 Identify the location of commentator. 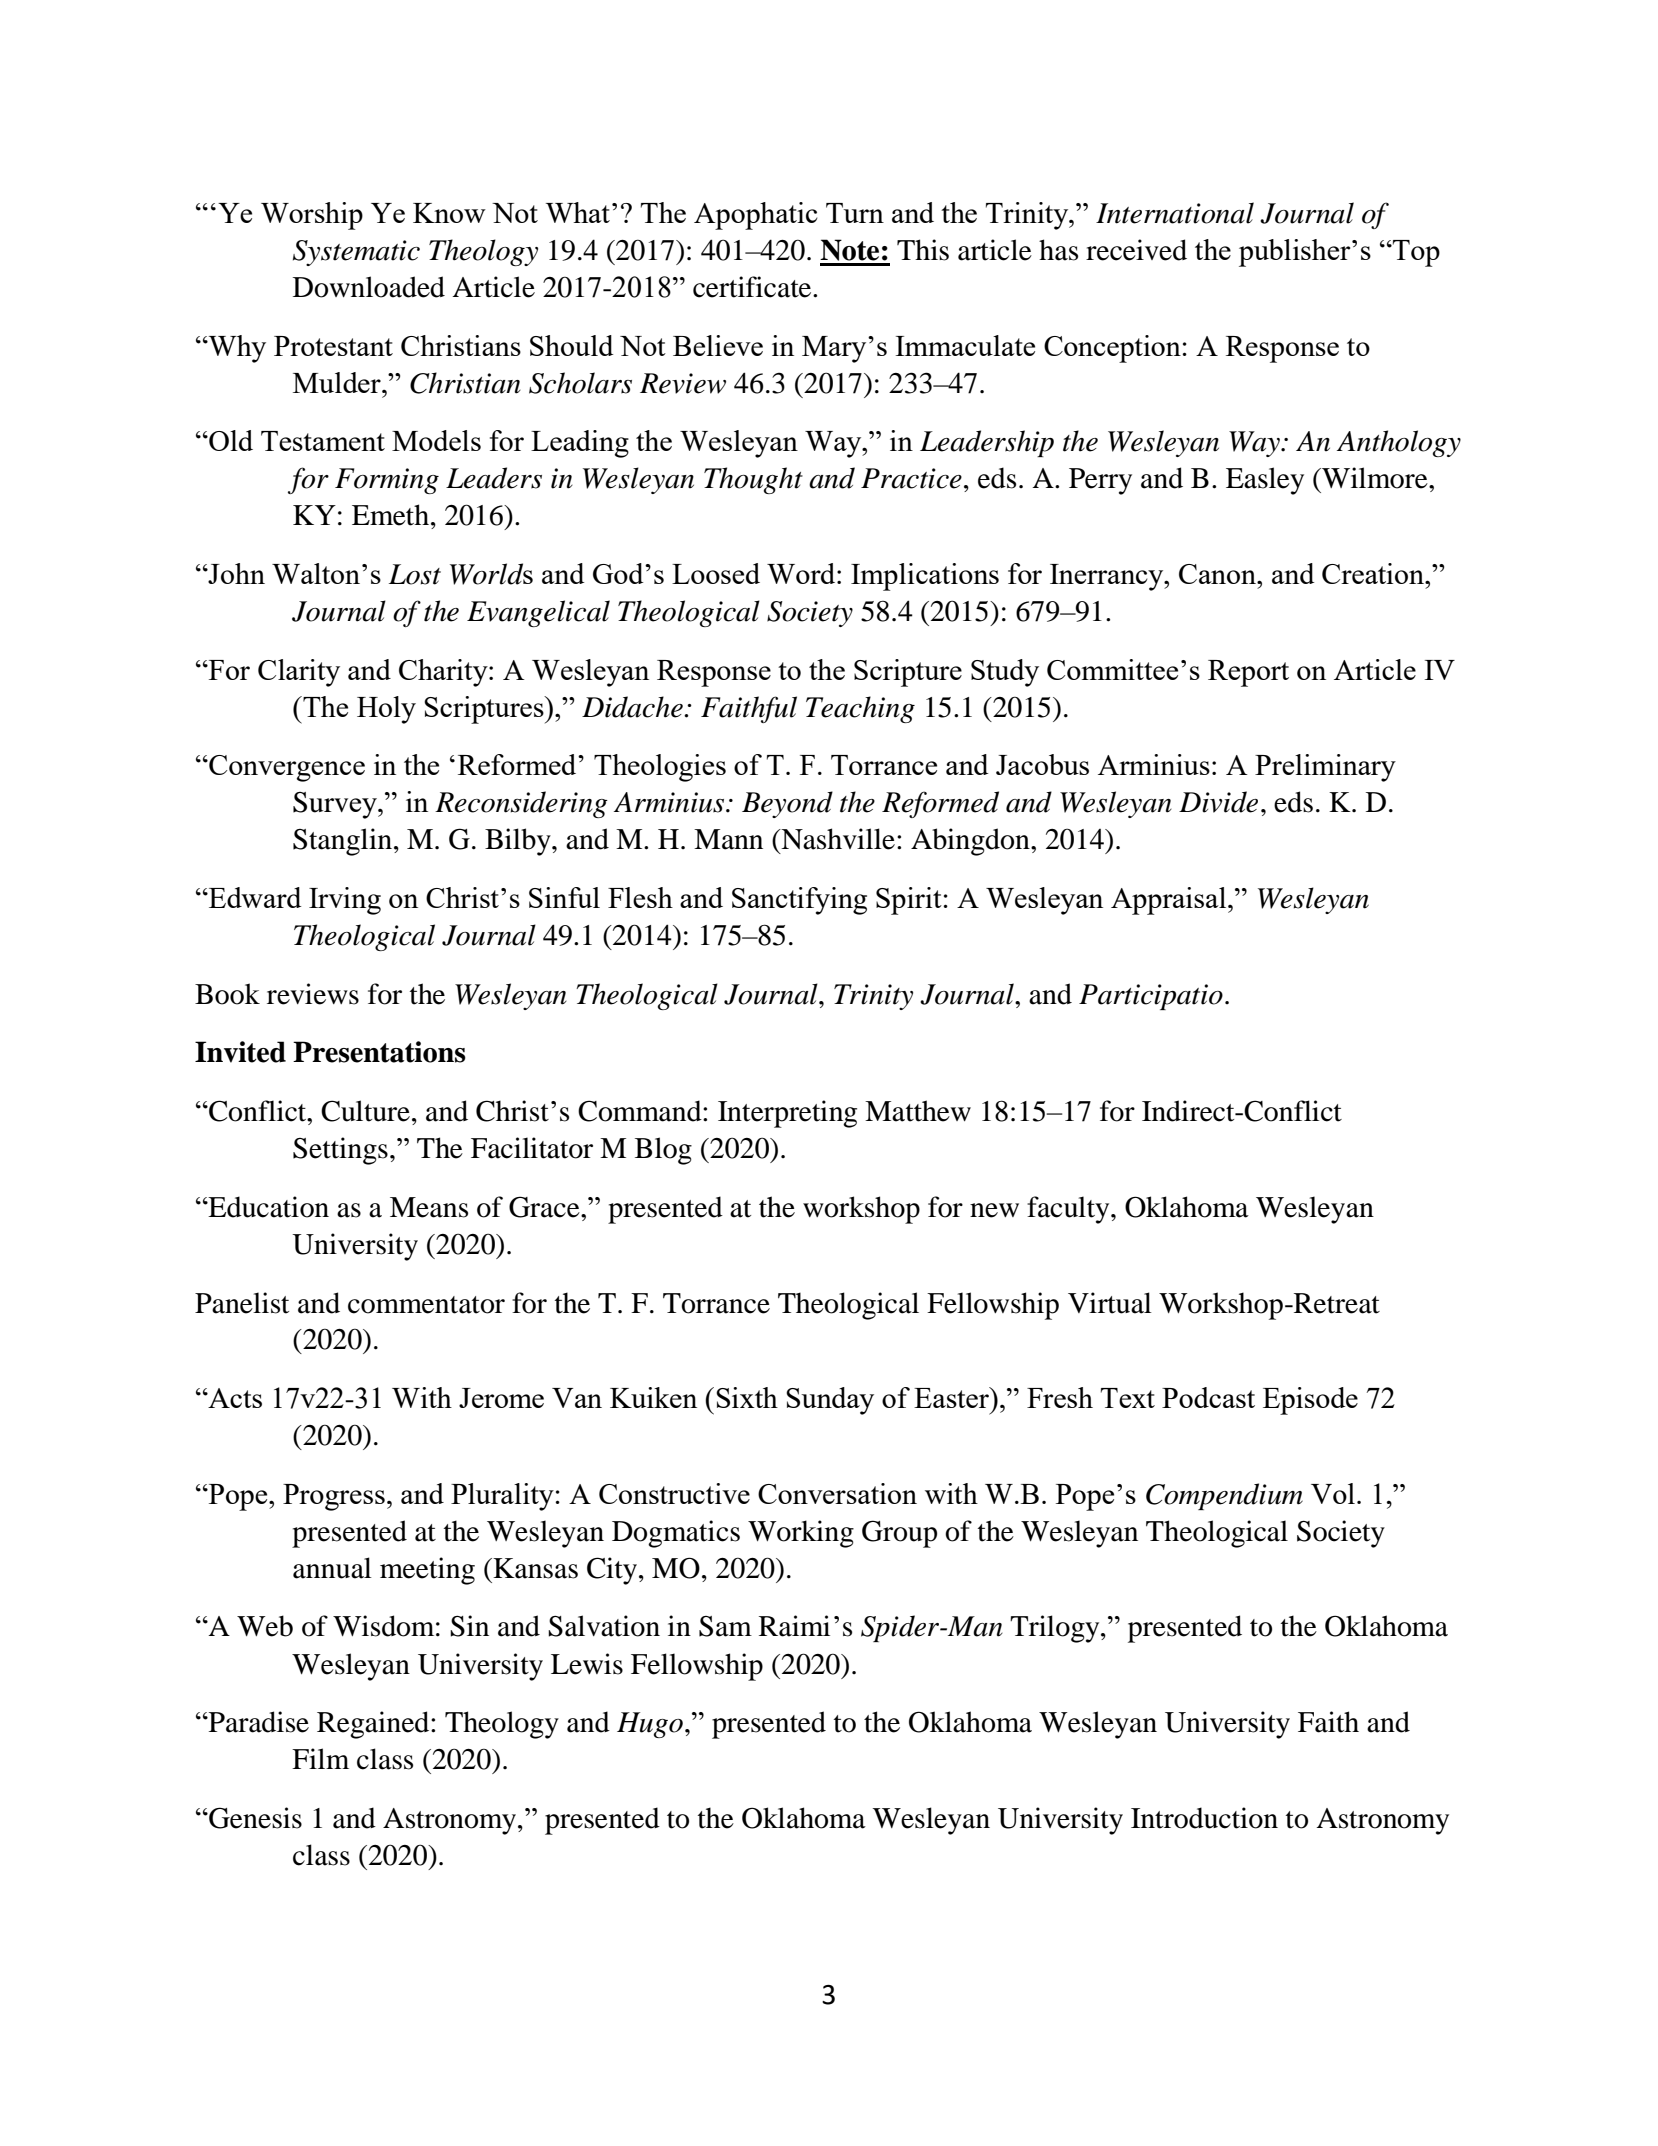
(426, 1305).
